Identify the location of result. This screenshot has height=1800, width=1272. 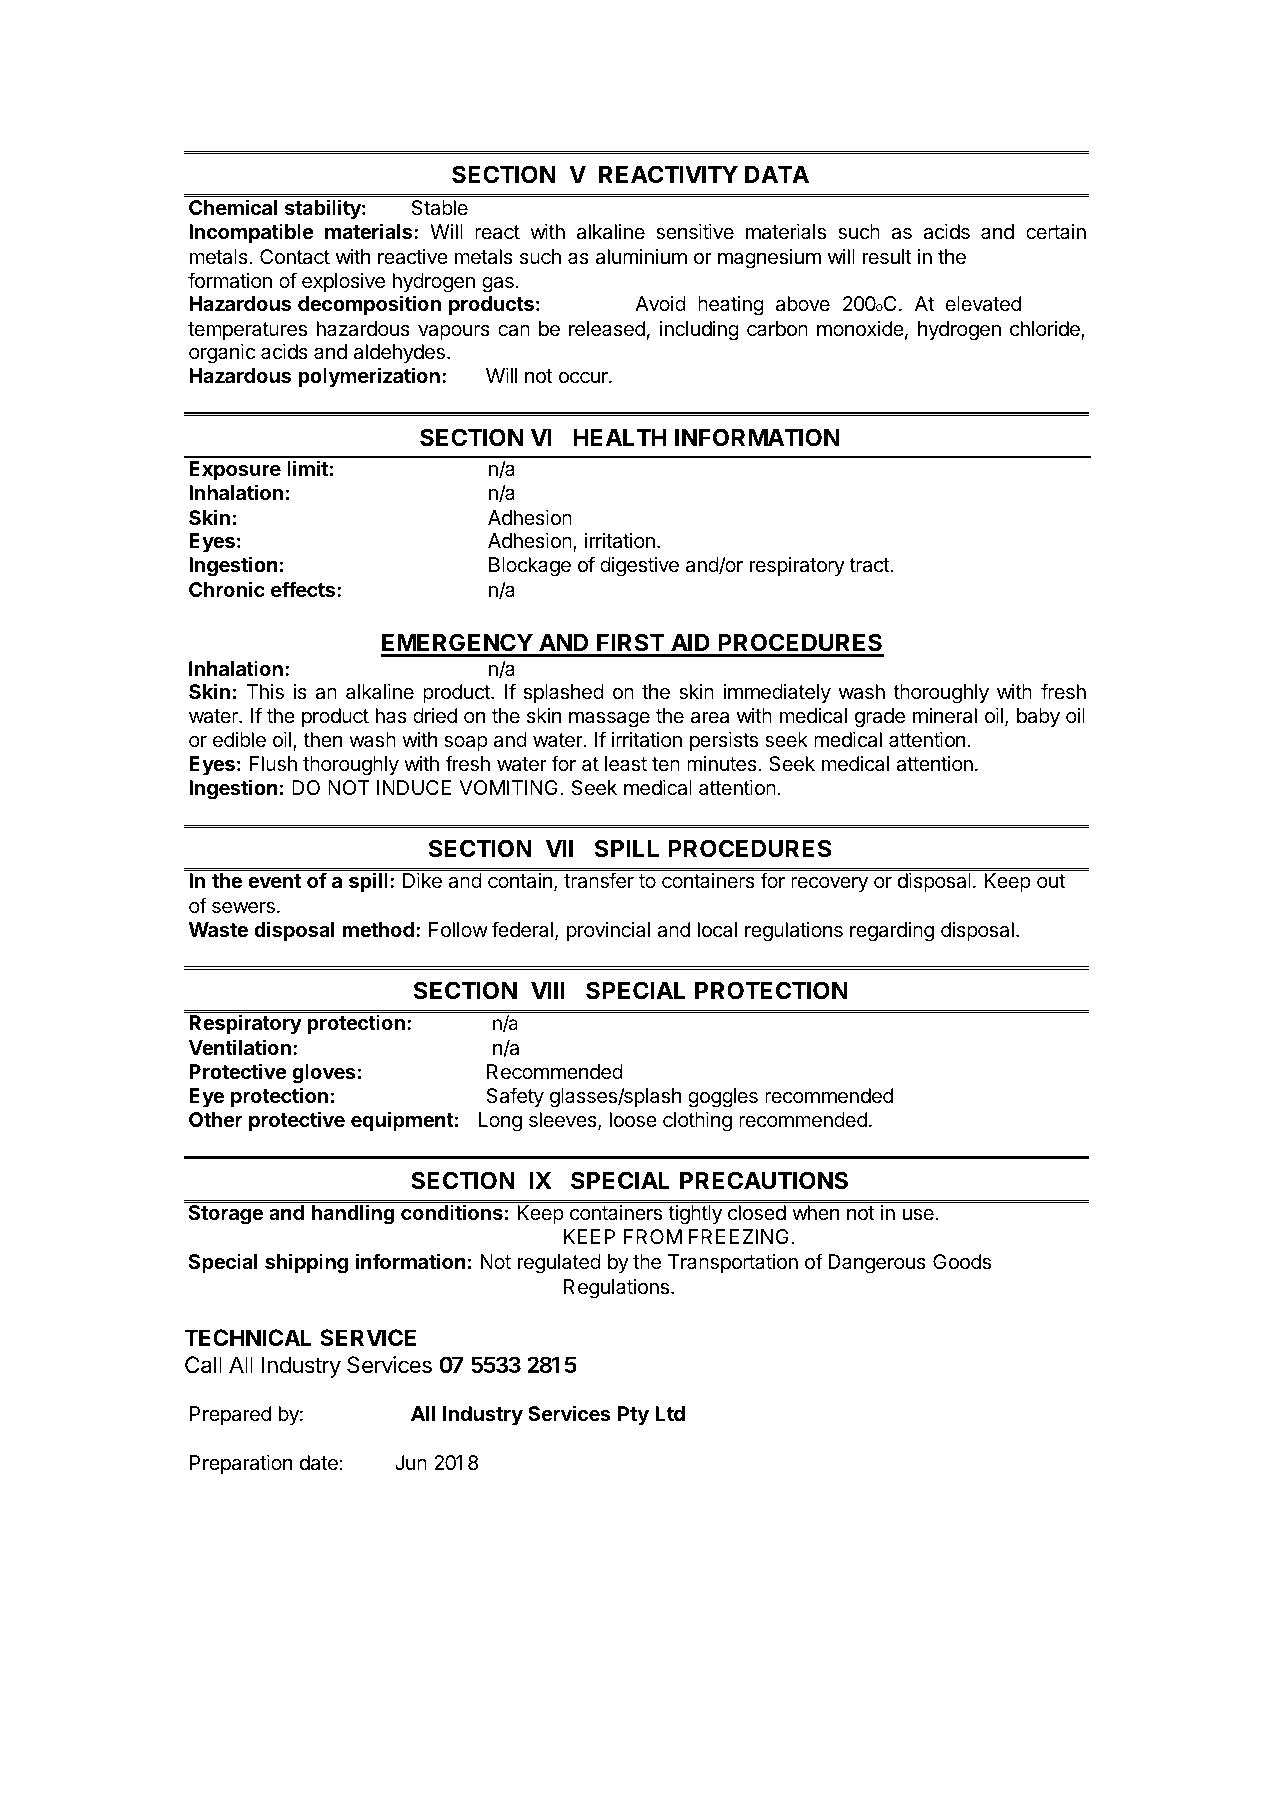
(887, 257).
